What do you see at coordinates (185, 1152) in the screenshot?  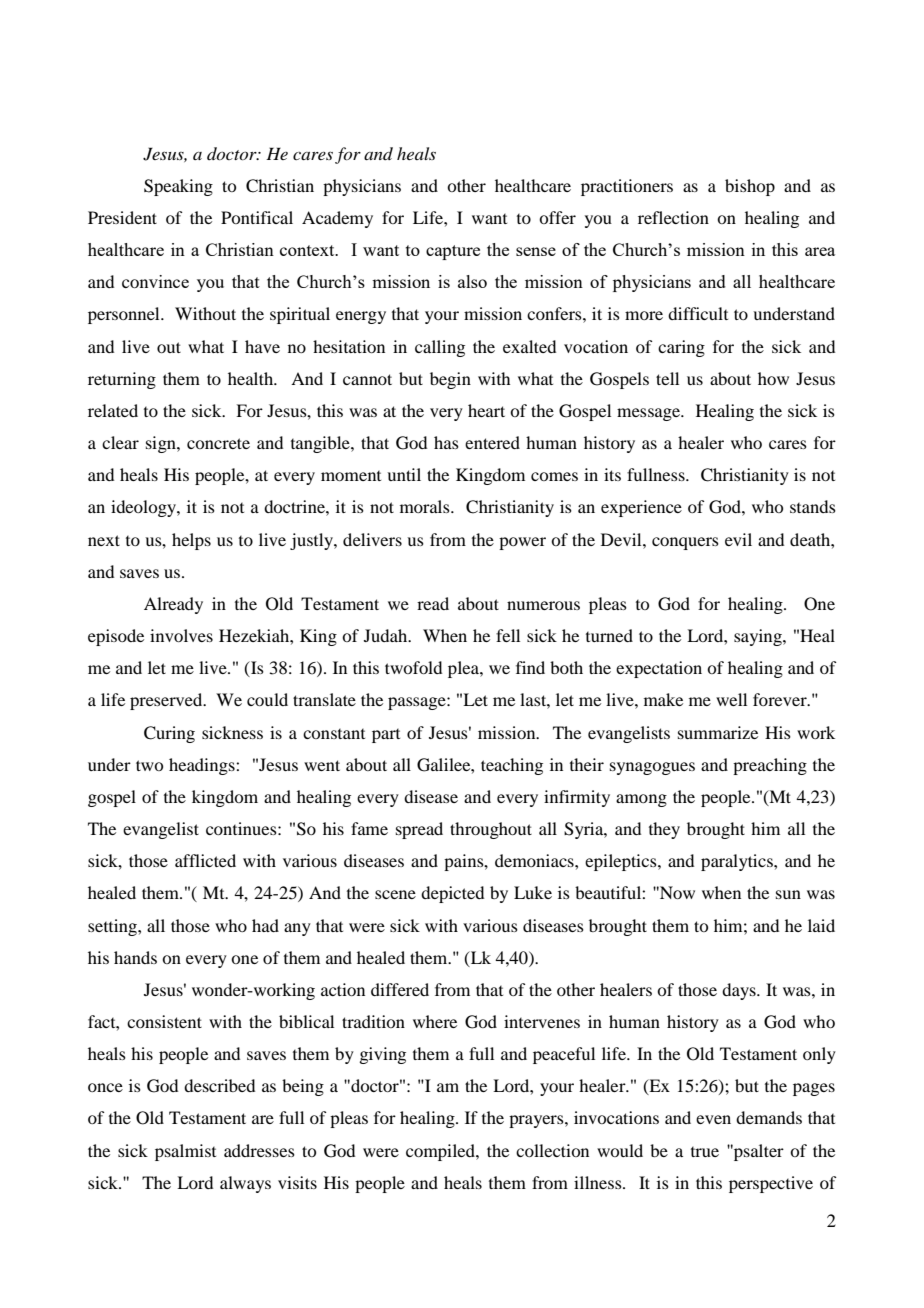 I see `psalmist` at bounding box center [185, 1152].
